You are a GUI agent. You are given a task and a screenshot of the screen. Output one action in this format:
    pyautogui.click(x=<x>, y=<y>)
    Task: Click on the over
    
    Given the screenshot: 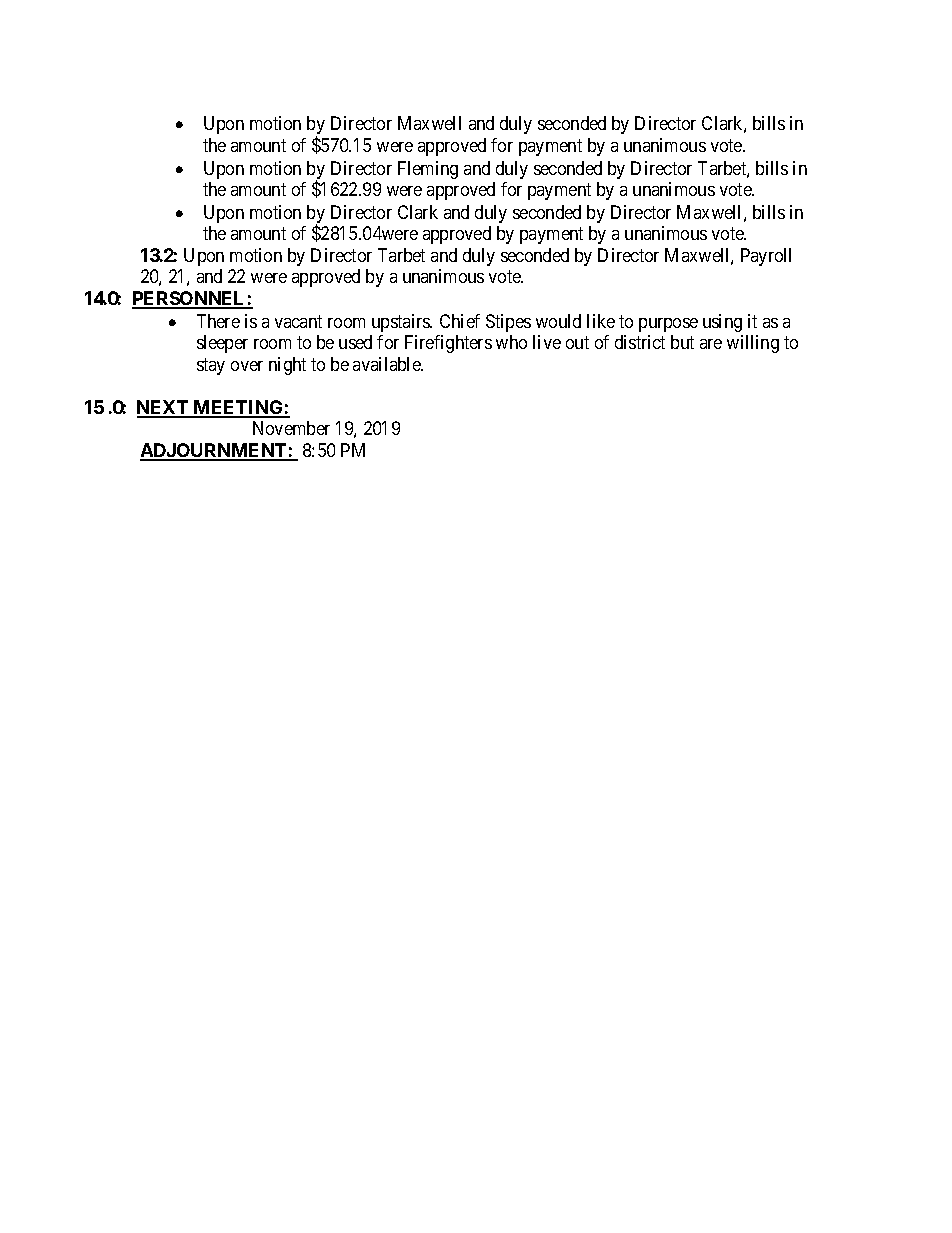 What is the action you would take?
    pyautogui.click(x=247, y=366)
